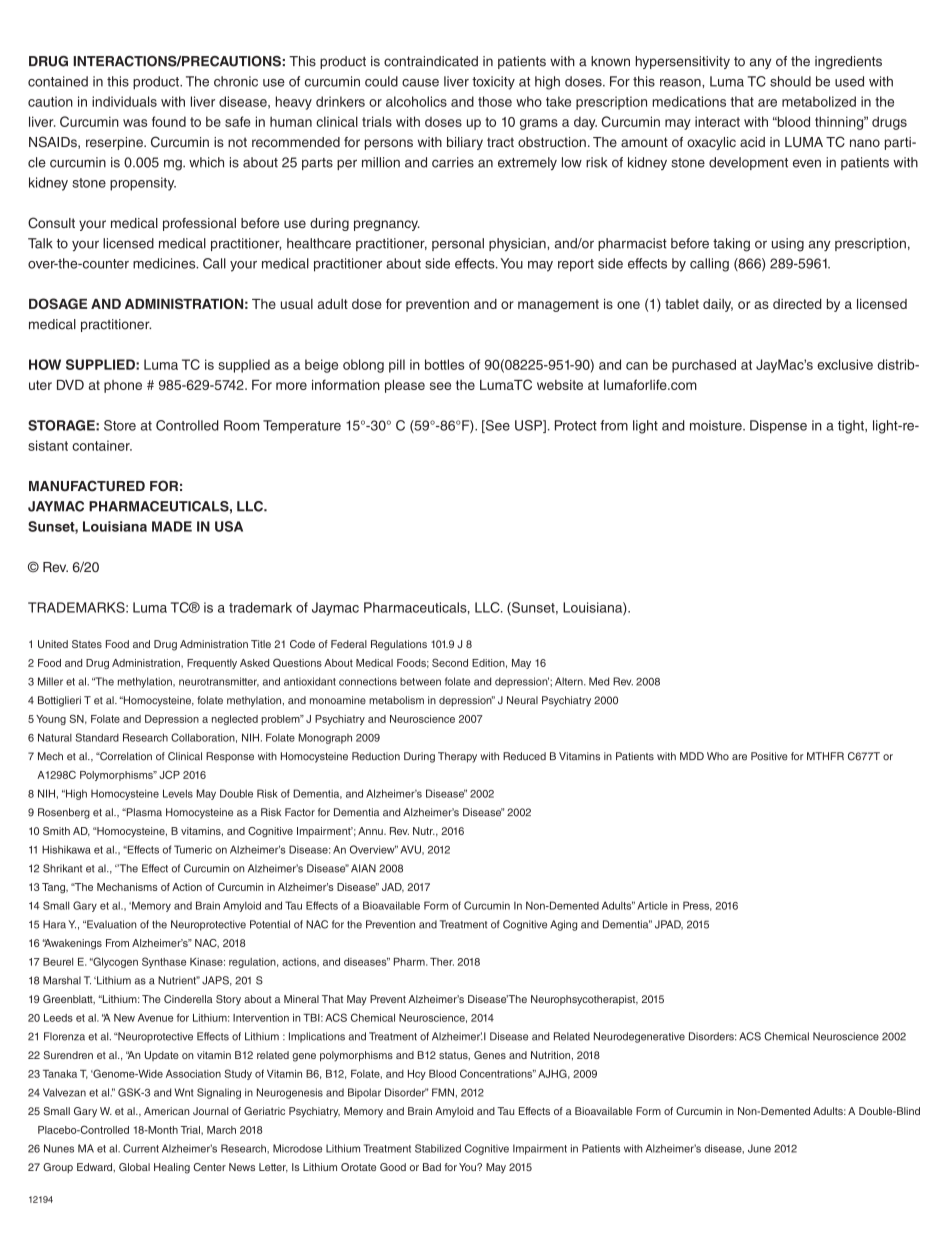  Describe the element at coordinates (444, 364) in the image. I see `bottles` at that location.
